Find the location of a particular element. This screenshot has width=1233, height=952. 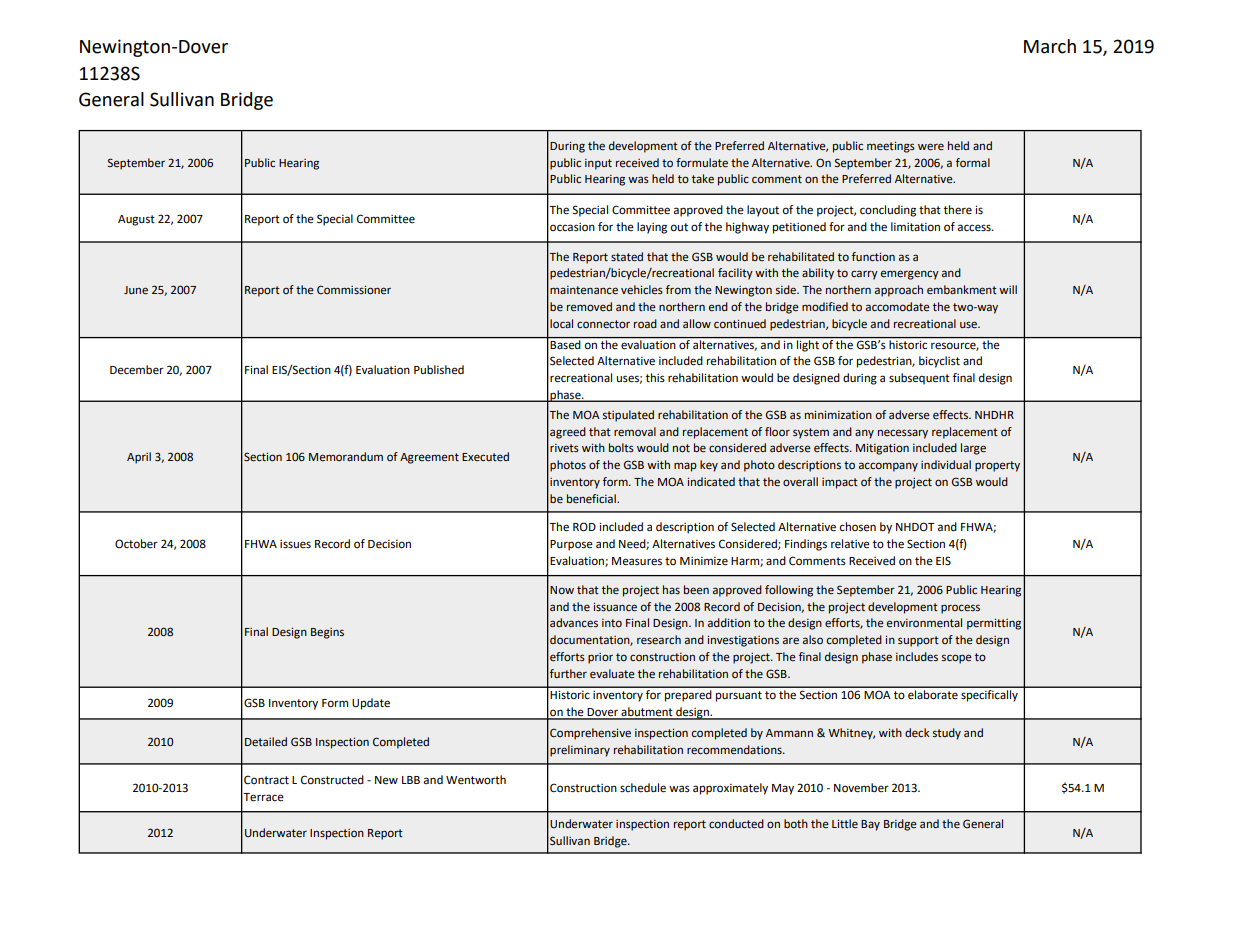

necessary is located at coordinates (903, 434).
